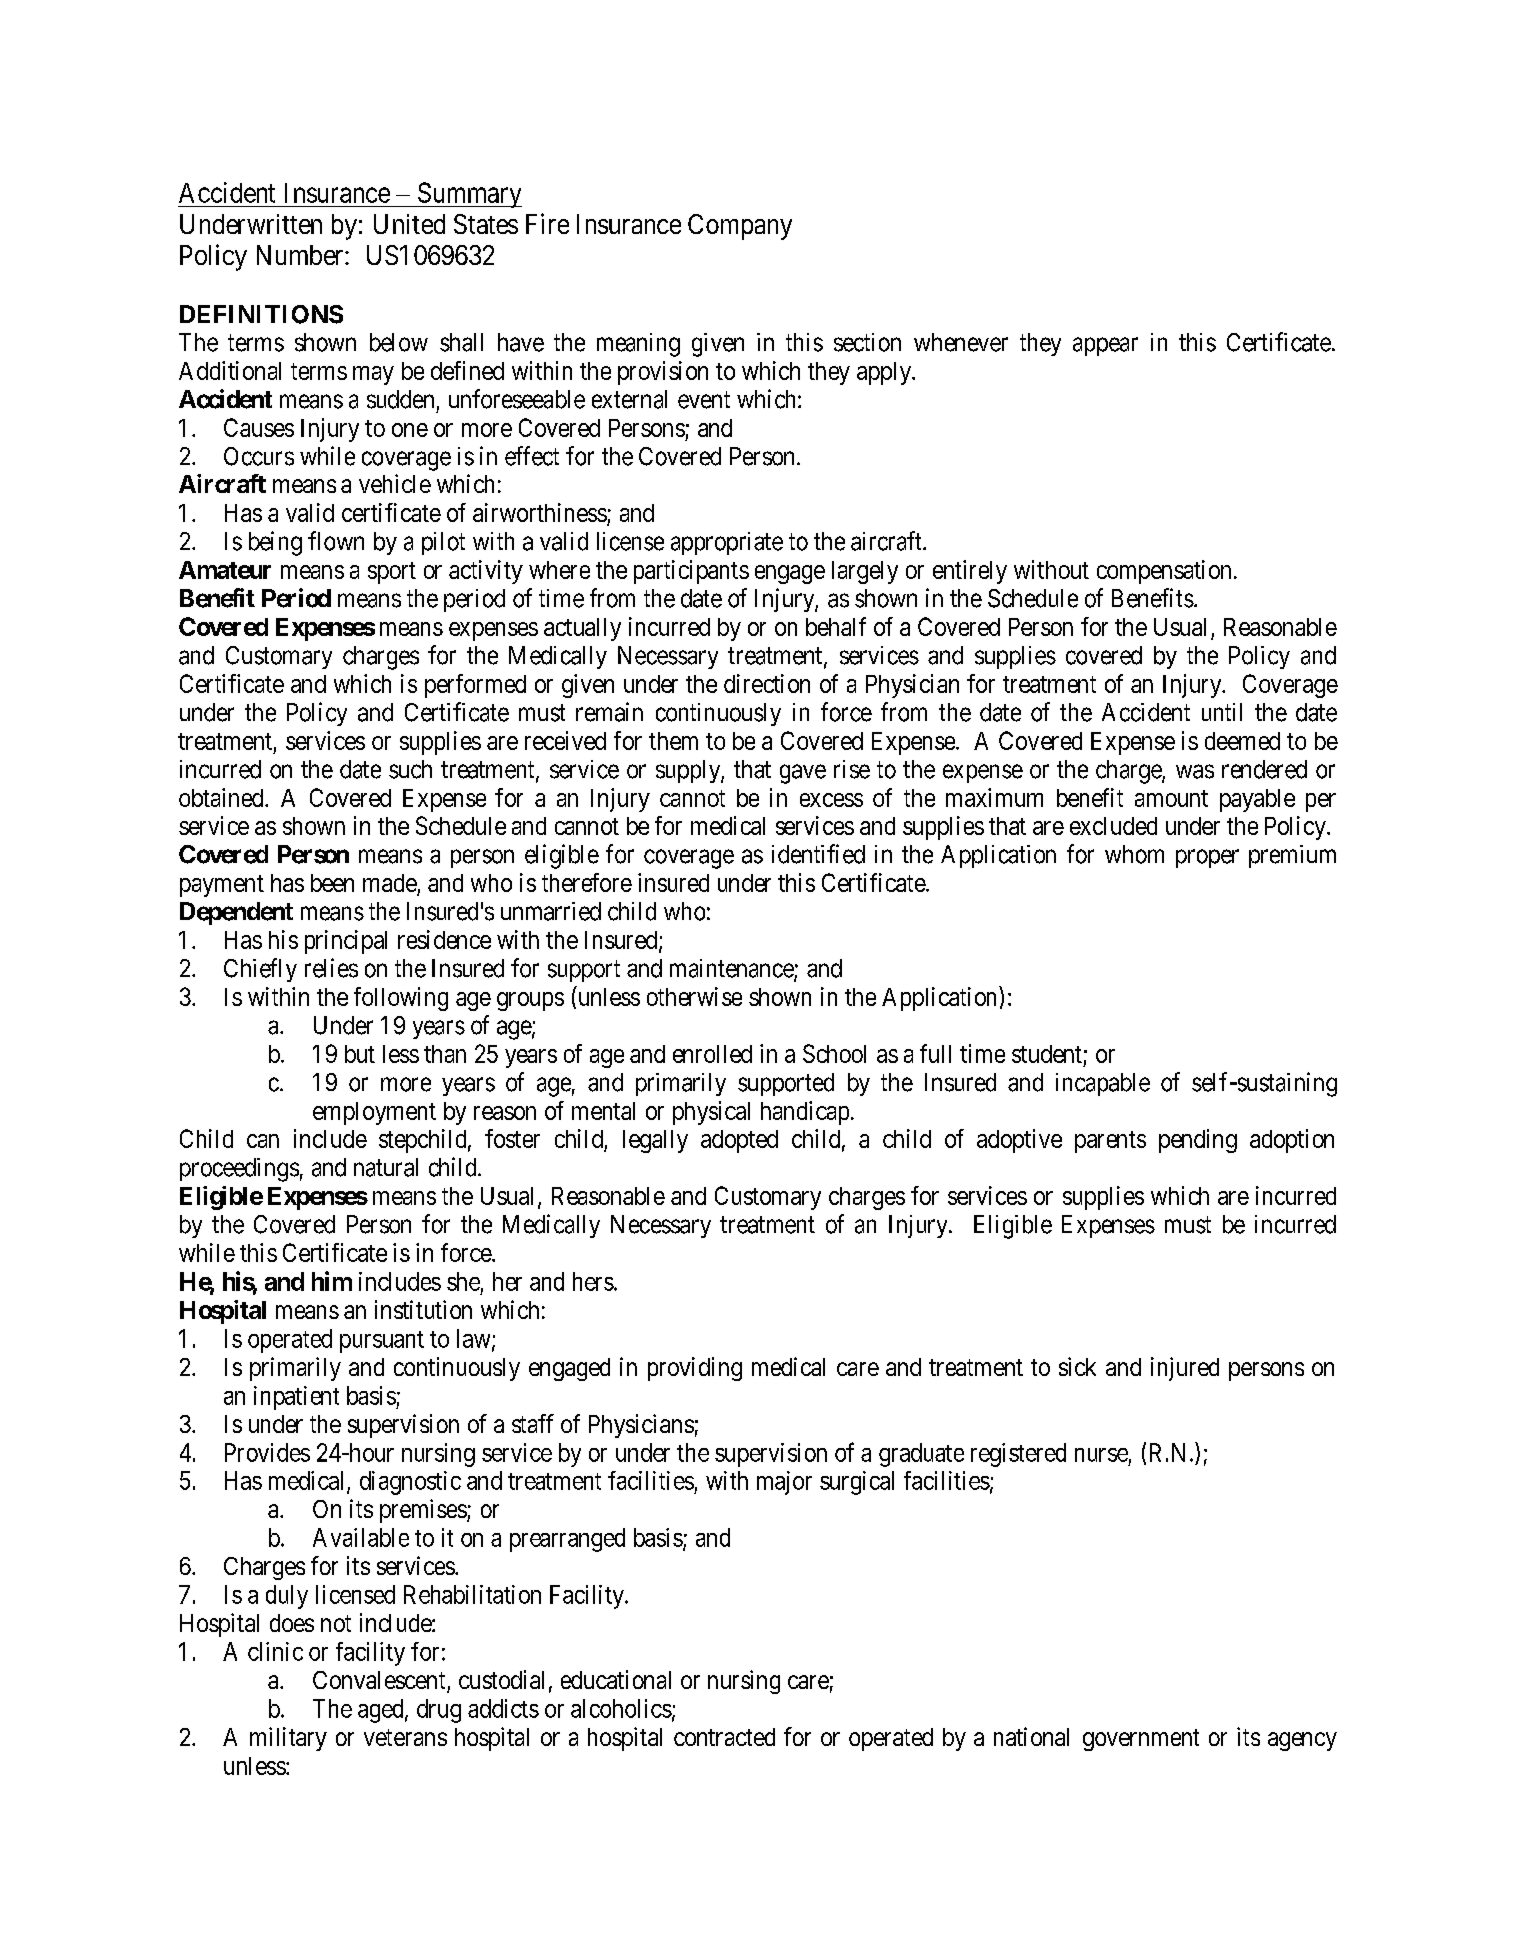 The height and width of the screenshot is (1960, 1515). I want to click on appear, so click(1105, 346).
